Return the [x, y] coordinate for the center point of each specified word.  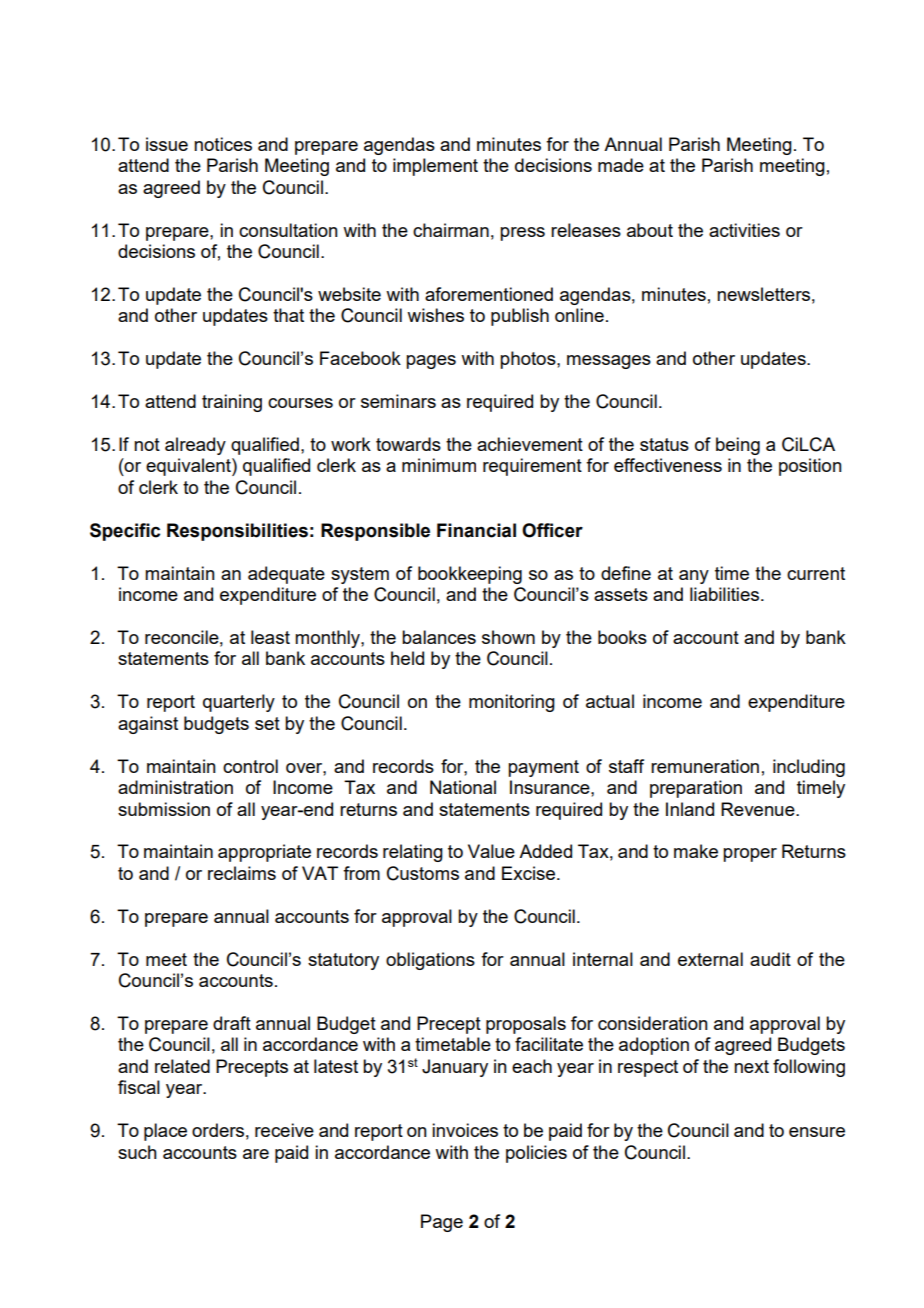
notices [223, 144]
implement [435, 167]
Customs [423, 873]
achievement [530, 444]
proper [750, 855]
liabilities [726, 594]
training [232, 403]
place [165, 1132]
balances [439, 637]
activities [744, 230]
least [270, 637]
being [738, 446]
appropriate [264, 853]
